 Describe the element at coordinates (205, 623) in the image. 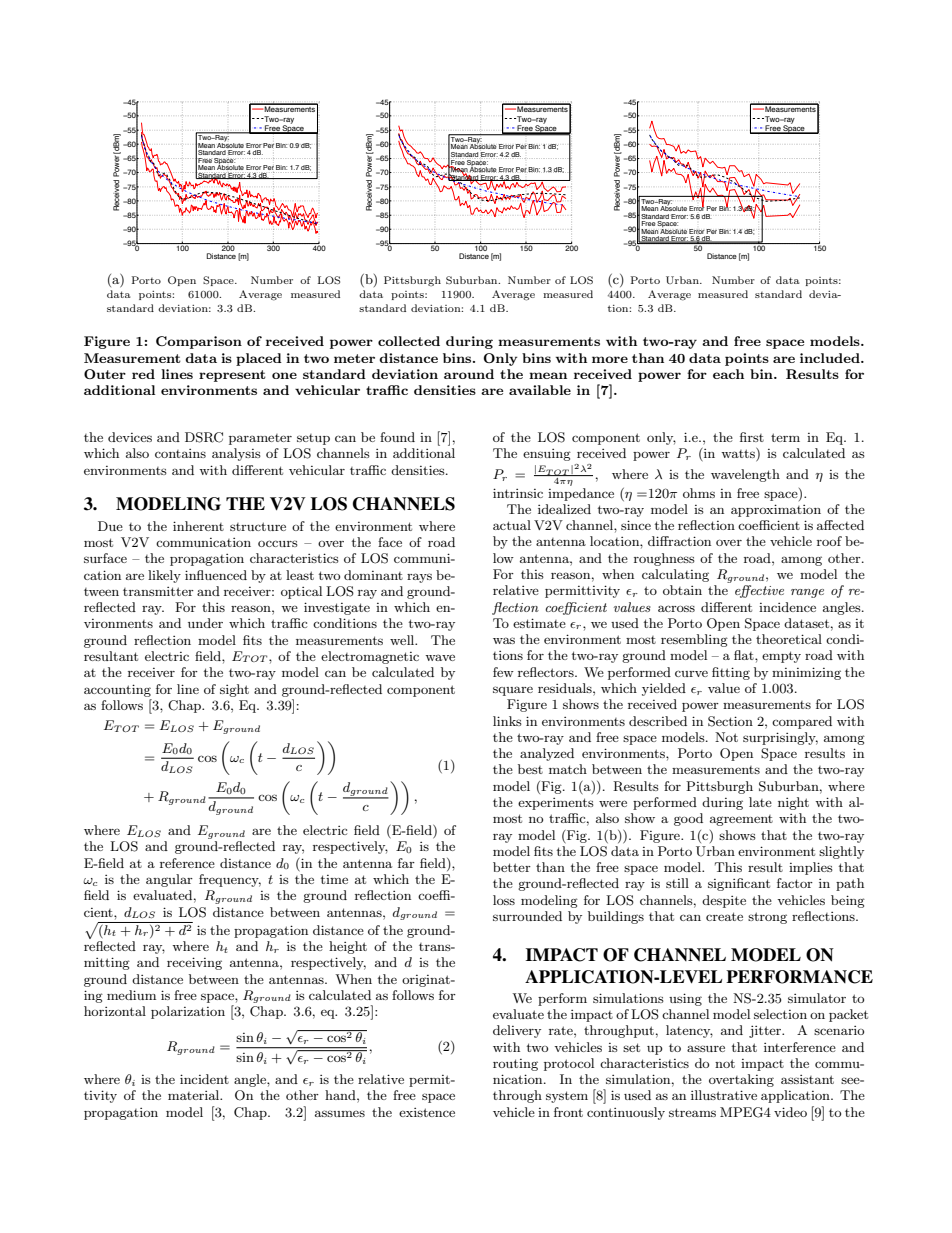

I see `under` at that location.
